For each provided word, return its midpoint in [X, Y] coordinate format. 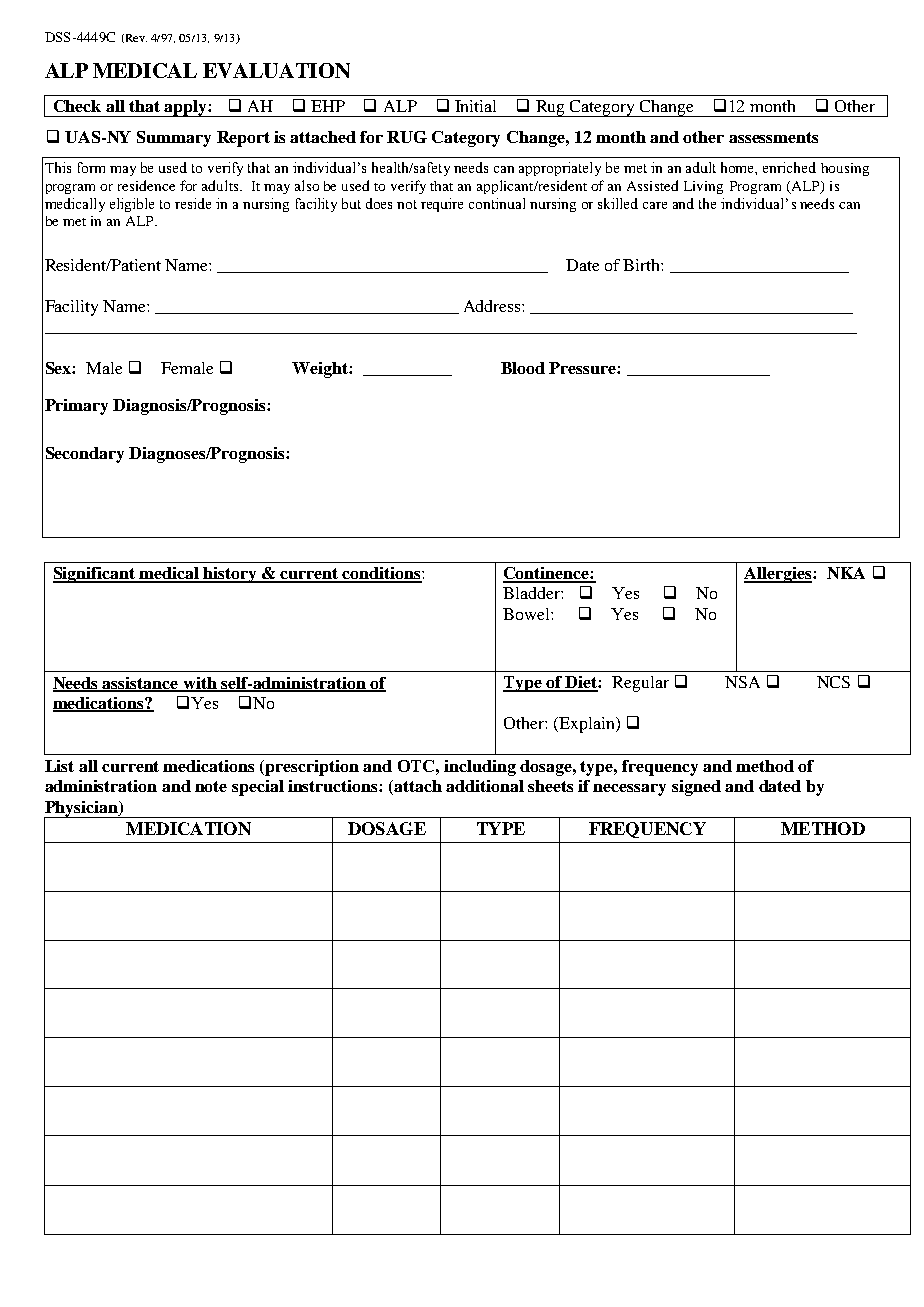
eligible [132, 205]
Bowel [527, 614]
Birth [642, 265]
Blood [523, 368]
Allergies [779, 575]
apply [186, 108]
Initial [475, 106]
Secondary [85, 455]
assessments [773, 137]
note [211, 786]
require [442, 205]
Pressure [583, 368]
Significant [95, 575]
